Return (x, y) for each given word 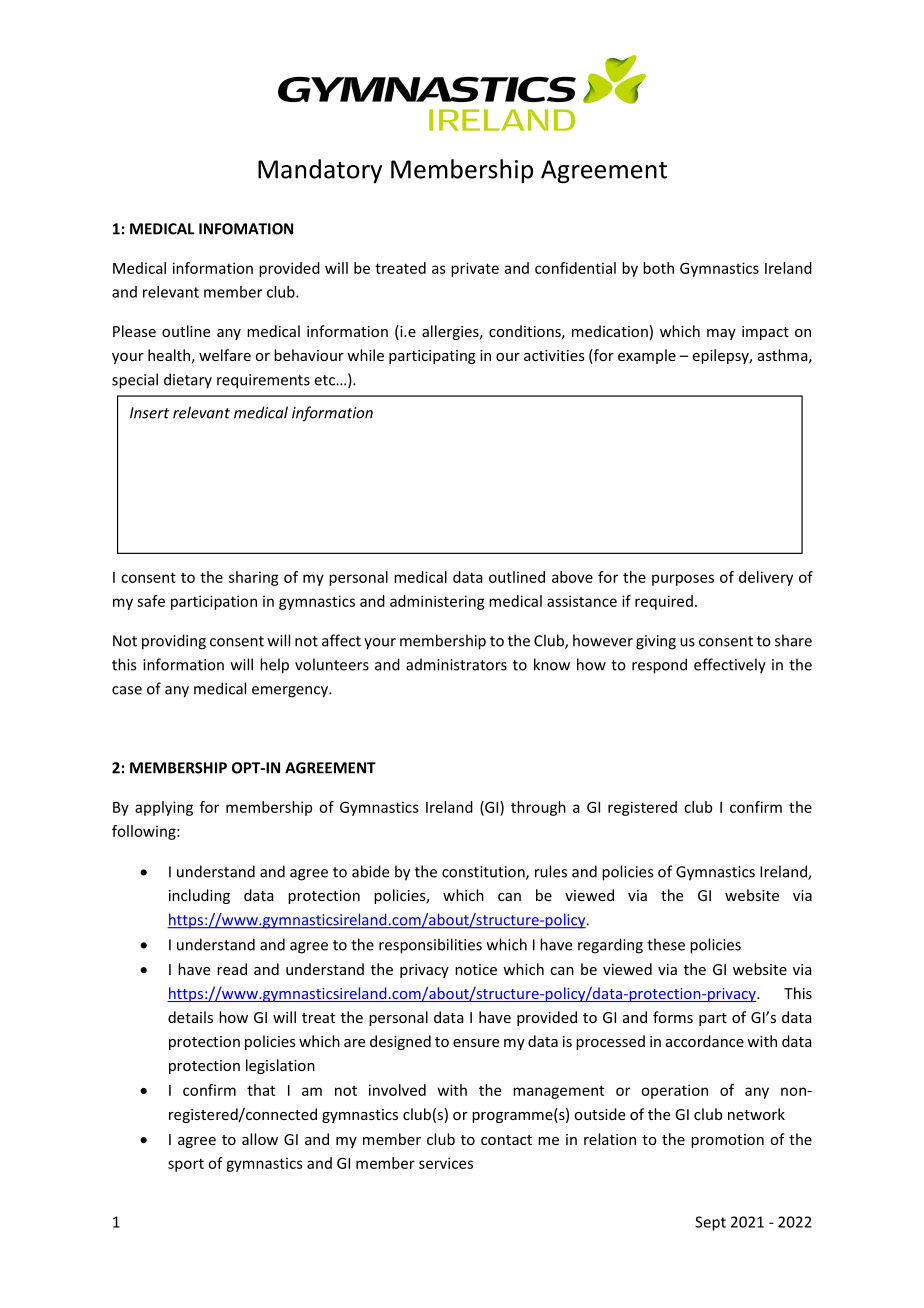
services (446, 1163)
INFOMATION (246, 229)
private (475, 269)
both (658, 268)
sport (186, 1165)
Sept (710, 1223)
